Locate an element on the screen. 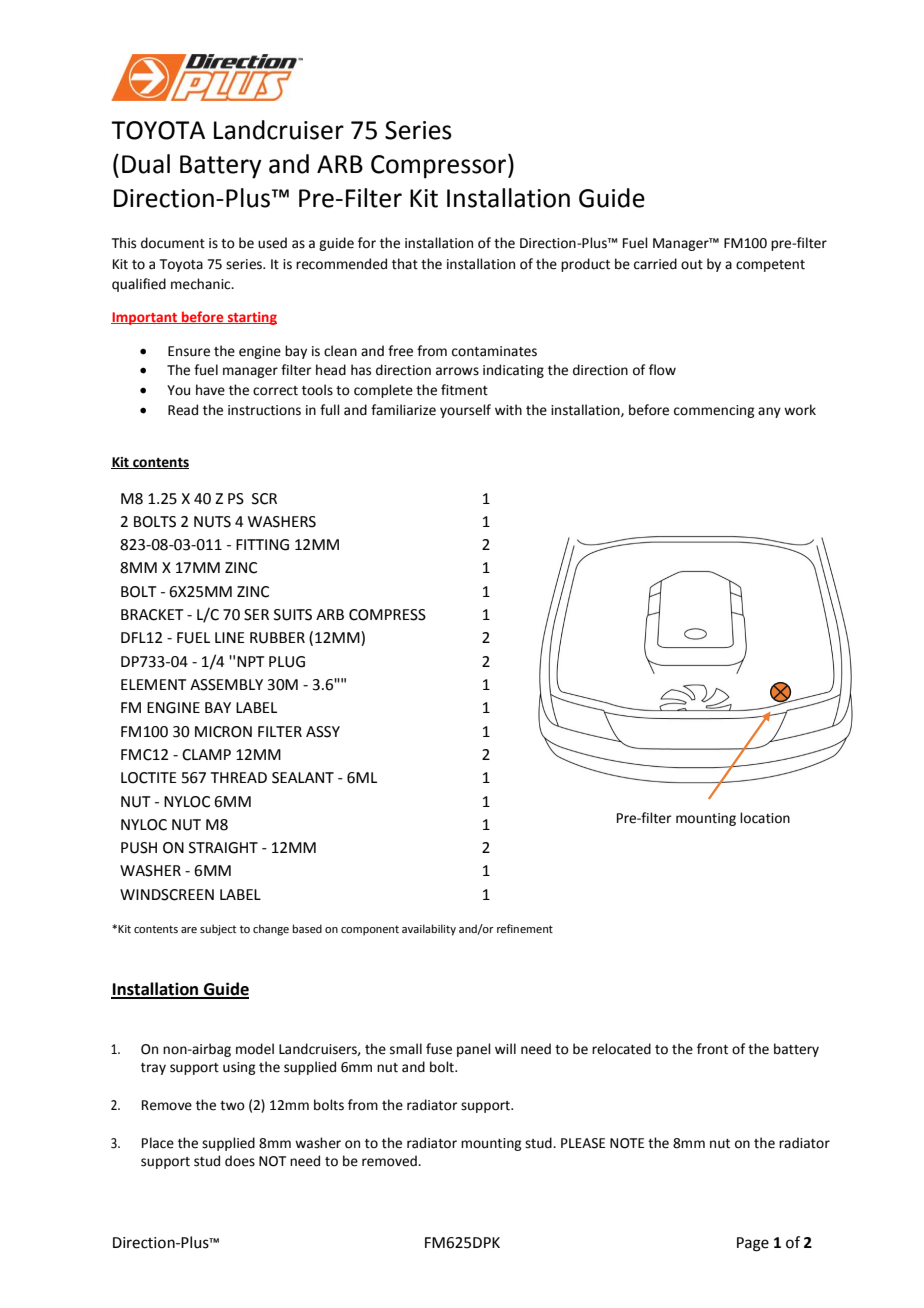 This screenshot has width=924, height=1308. model is located at coordinates (255, 1049).
